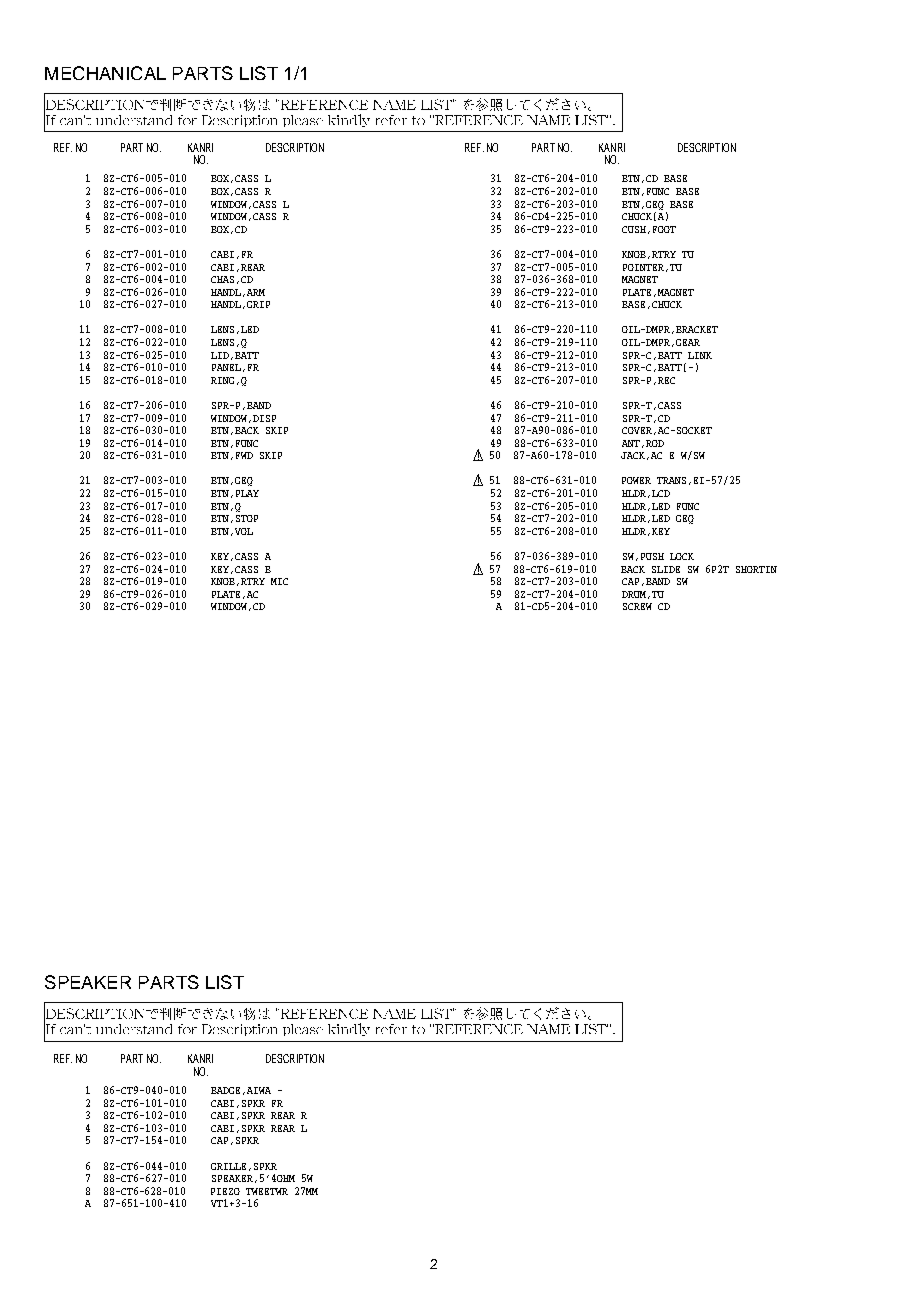 This image has height=1308, width=924. Describe the element at coordinates (225, 1191) in the image. I see `PIEZO` at that location.
